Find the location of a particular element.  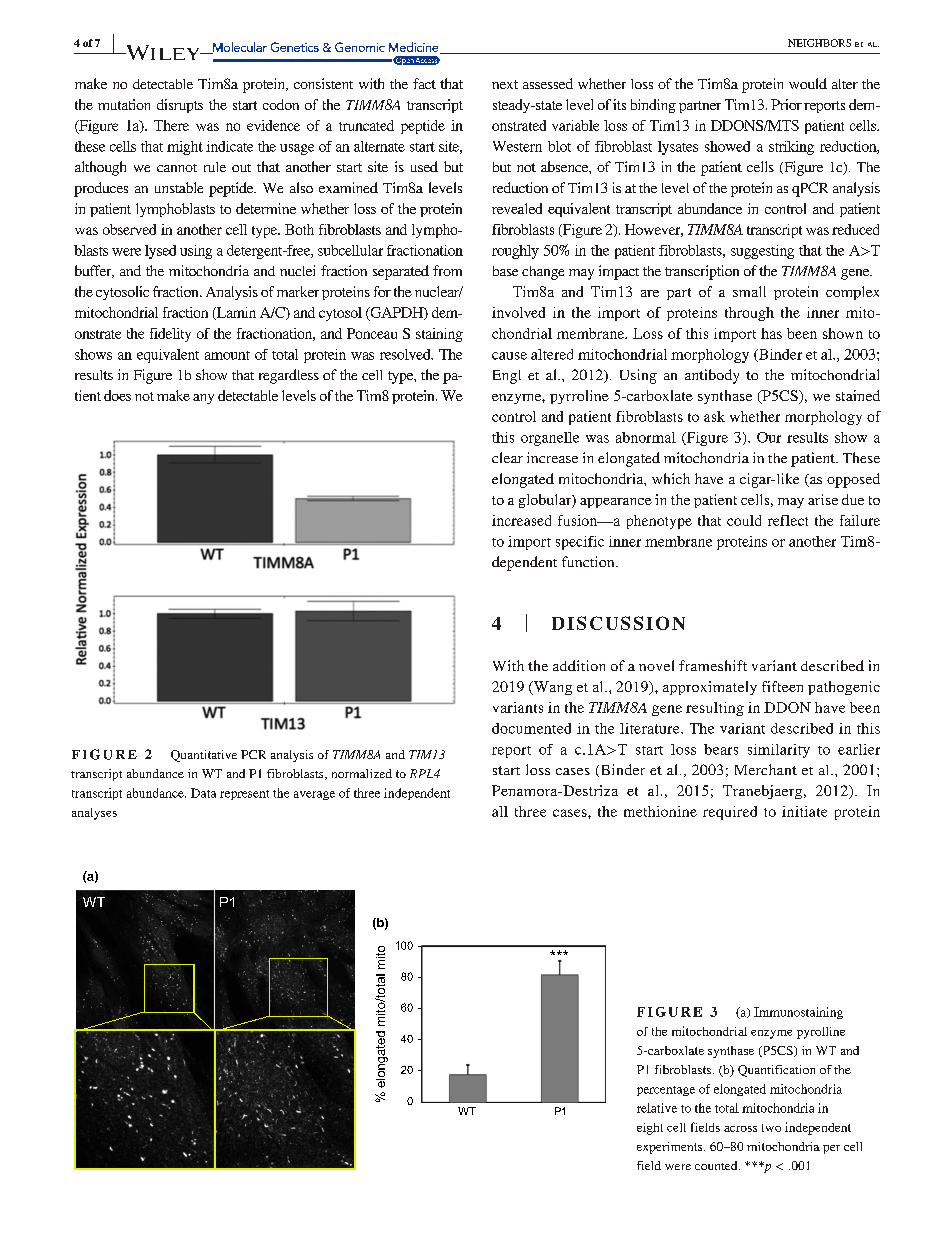

Merchant is located at coordinates (766, 769).
